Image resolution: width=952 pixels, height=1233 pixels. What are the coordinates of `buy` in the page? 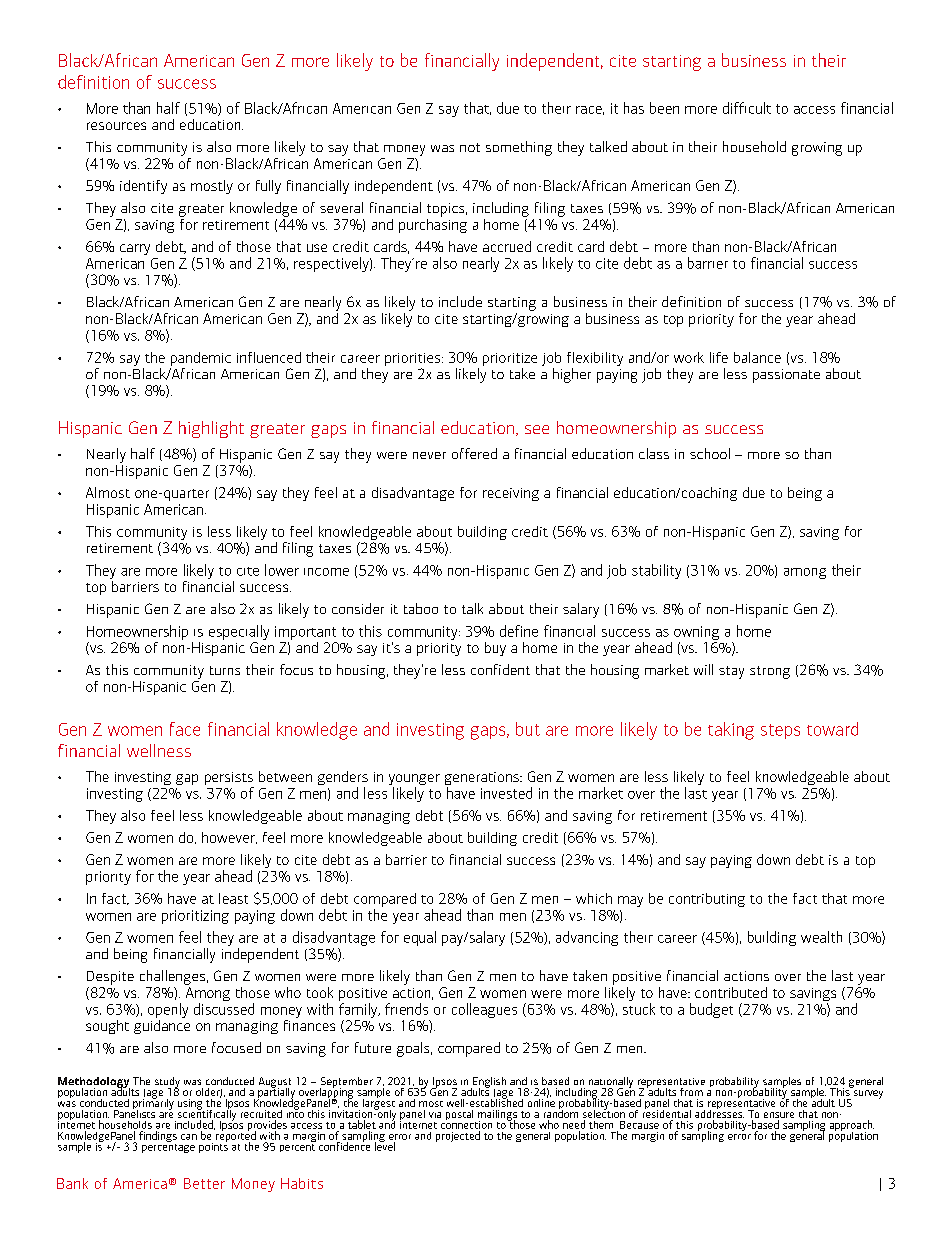 It's located at (495, 649).
